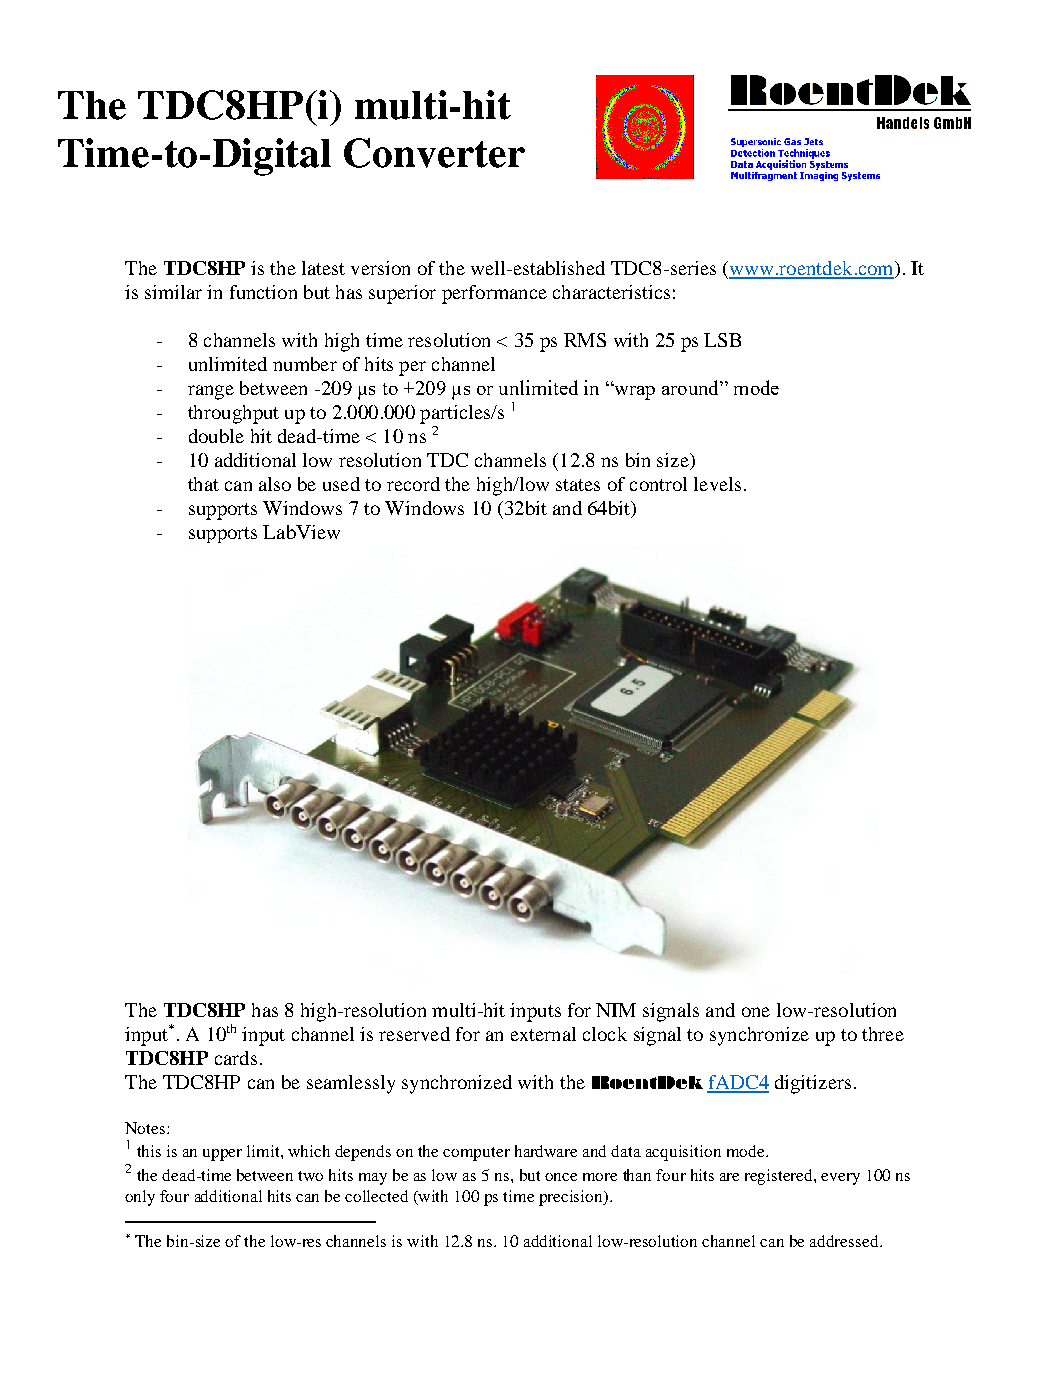 The height and width of the image is (1376, 1063). Describe the element at coordinates (323, 268) in the image. I see `latest` at that location.
